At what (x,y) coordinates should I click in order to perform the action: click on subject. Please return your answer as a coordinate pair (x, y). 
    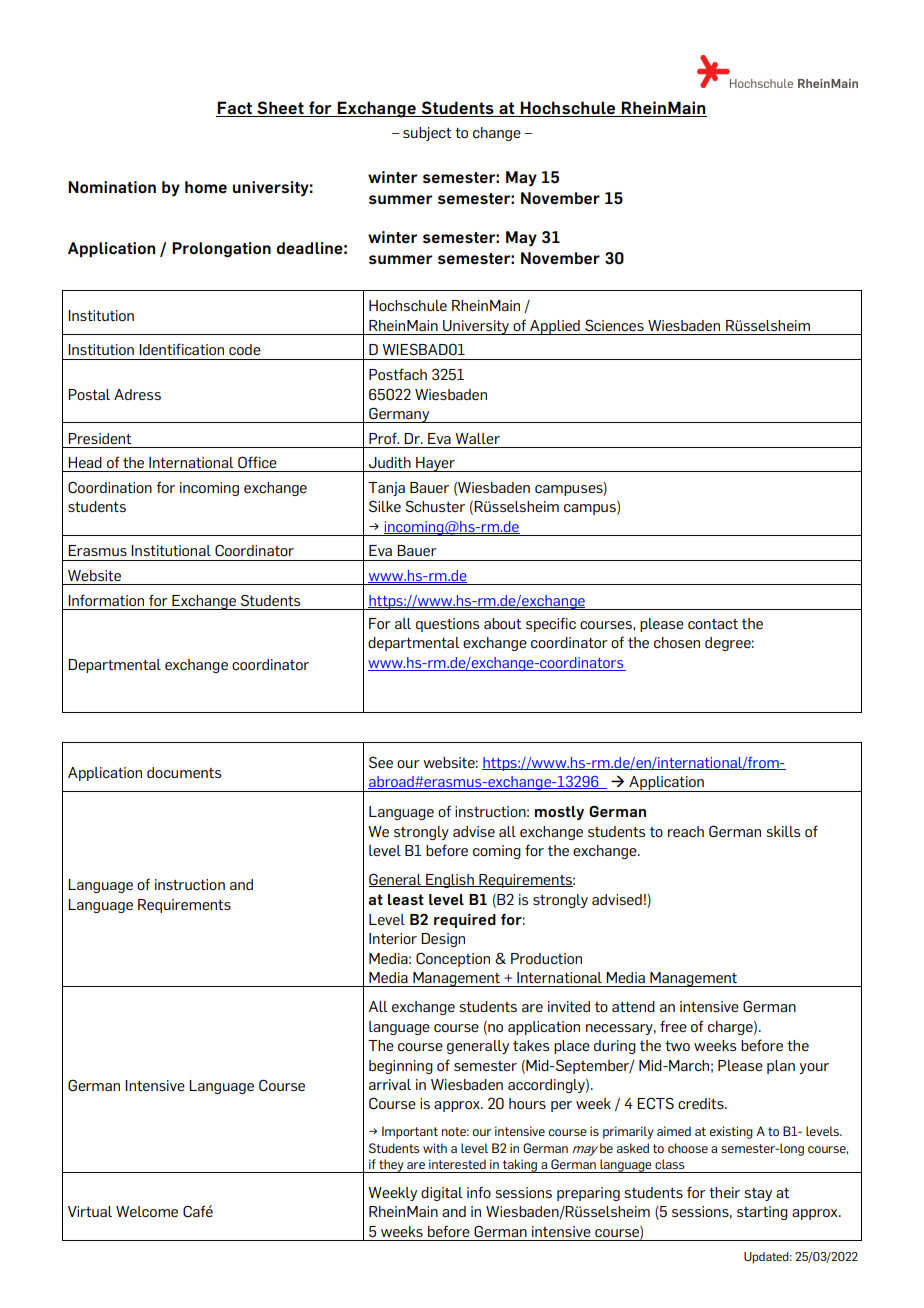
    Looking at the image, I should click on (427, 134).
